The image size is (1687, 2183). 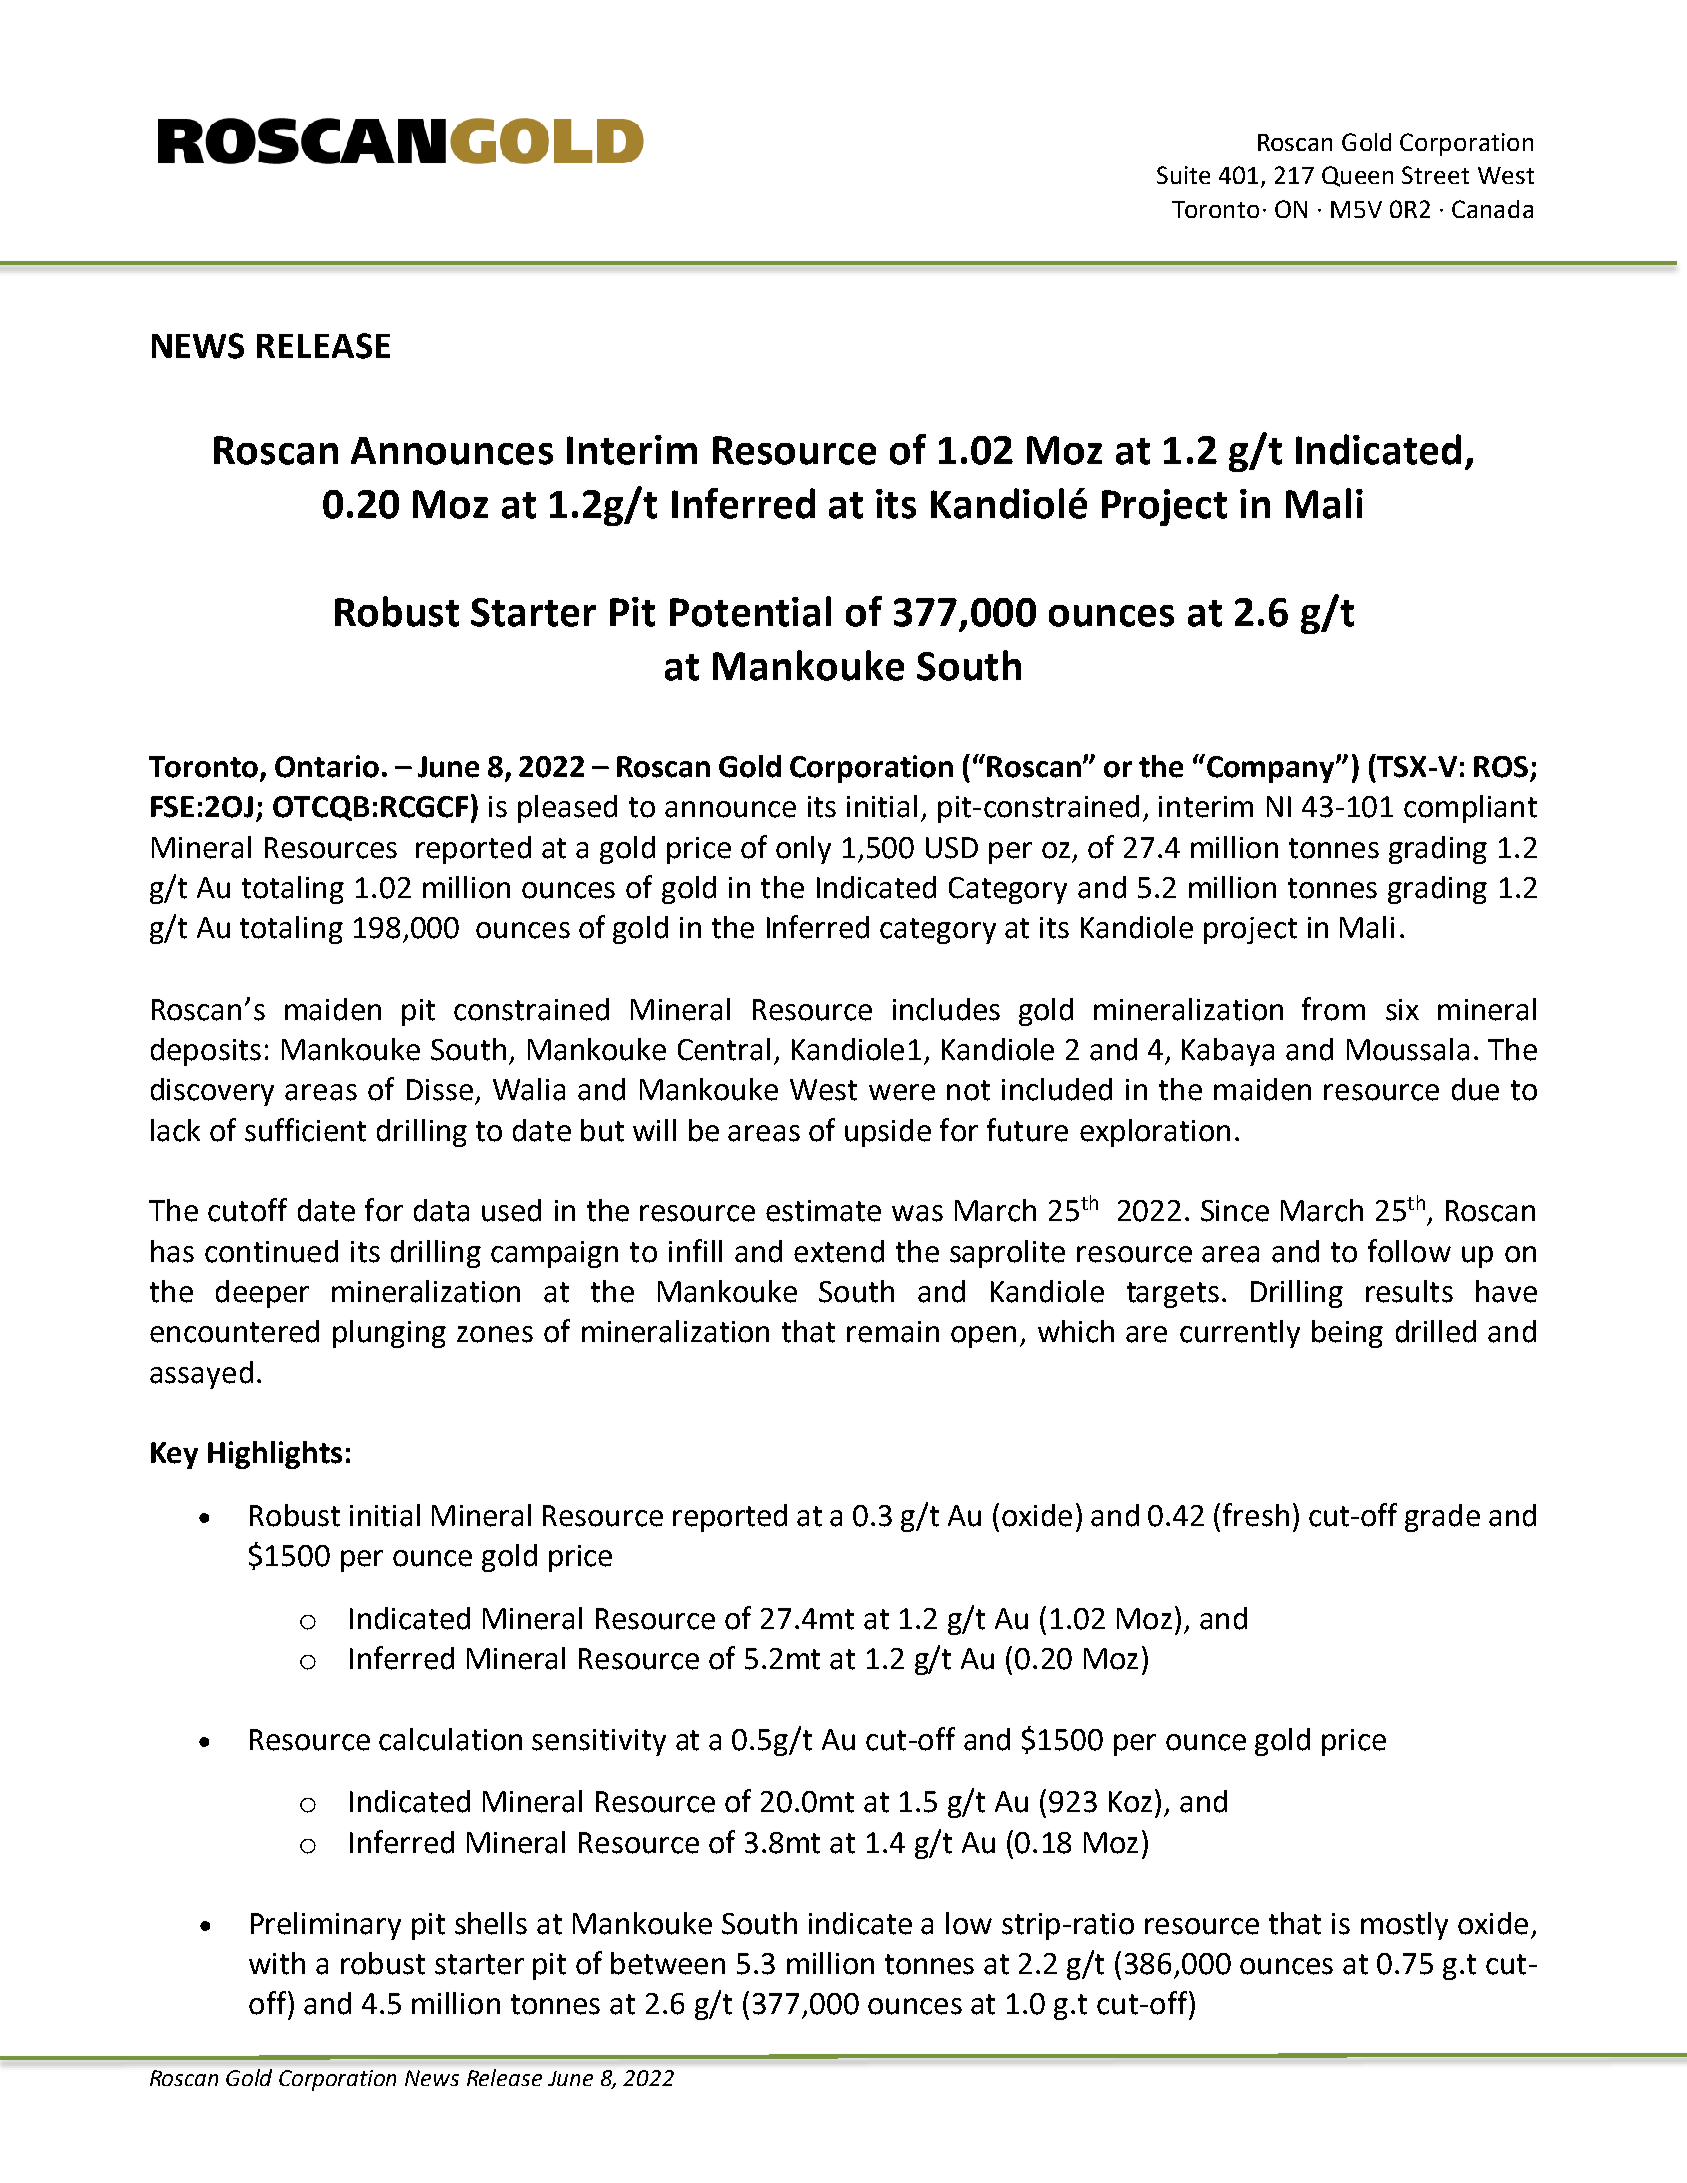 What do you see at coordinates (275, 1455) in the screenshot?
I see `Highlights` at bounding box center [275, 1455].
